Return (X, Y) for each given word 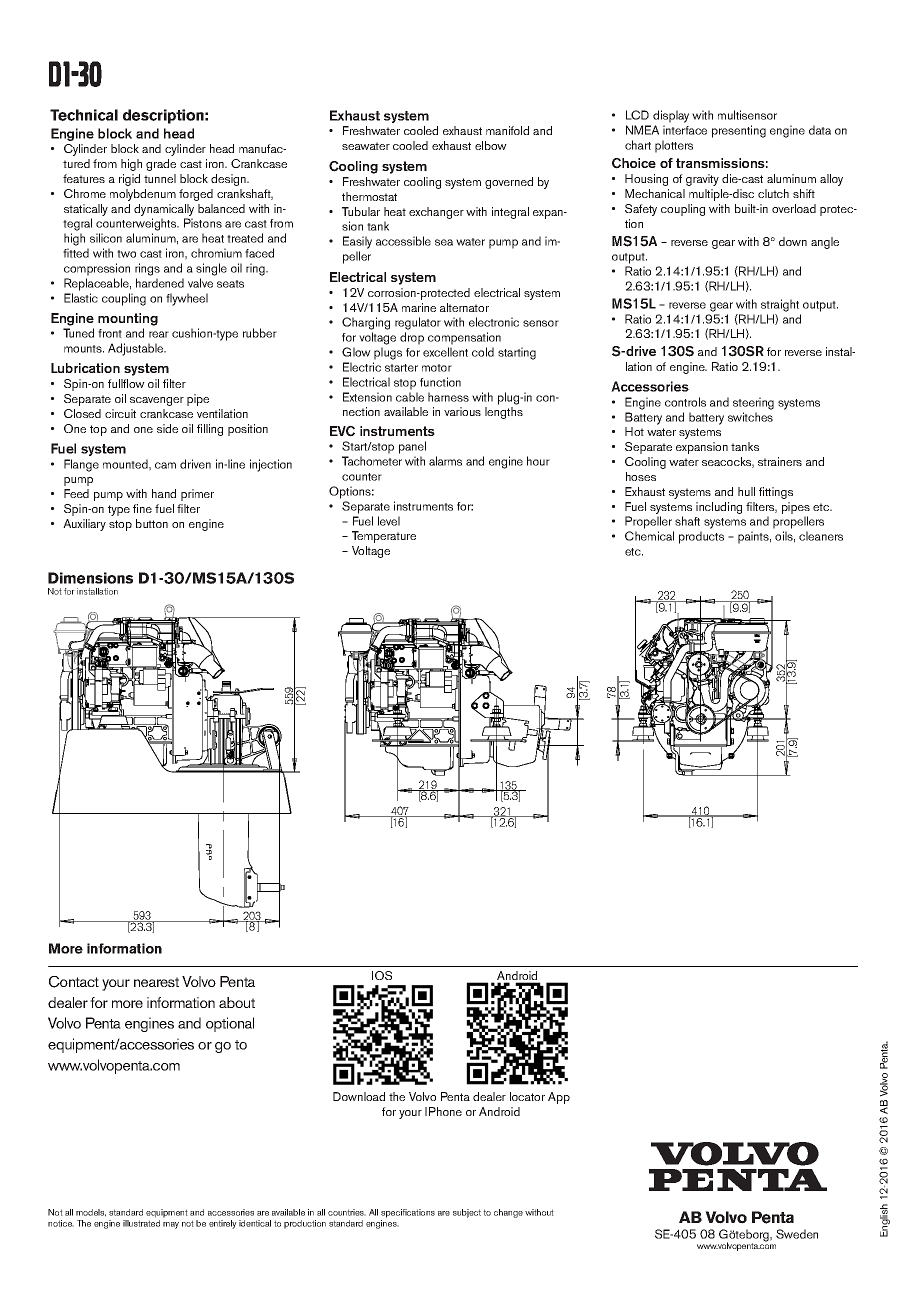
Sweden (797, 1234)
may (171, 1225)
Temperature (384, 537)
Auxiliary (84, 525)
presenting (739, 131)
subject (467, 1213)
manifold (507, 130)
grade (161, 165)
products (701, 537)
